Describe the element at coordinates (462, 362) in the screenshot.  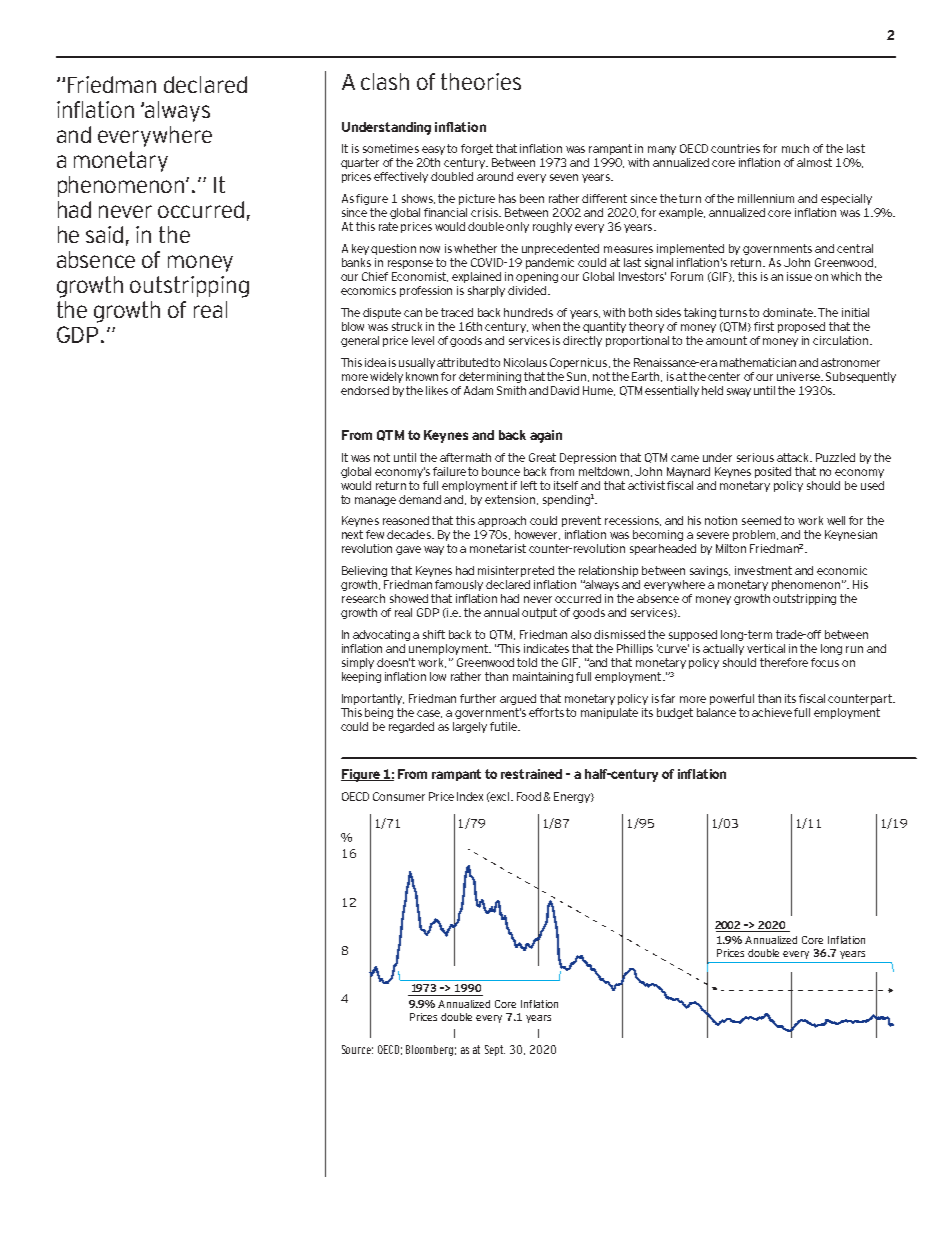
I see `attributed` at that location.
